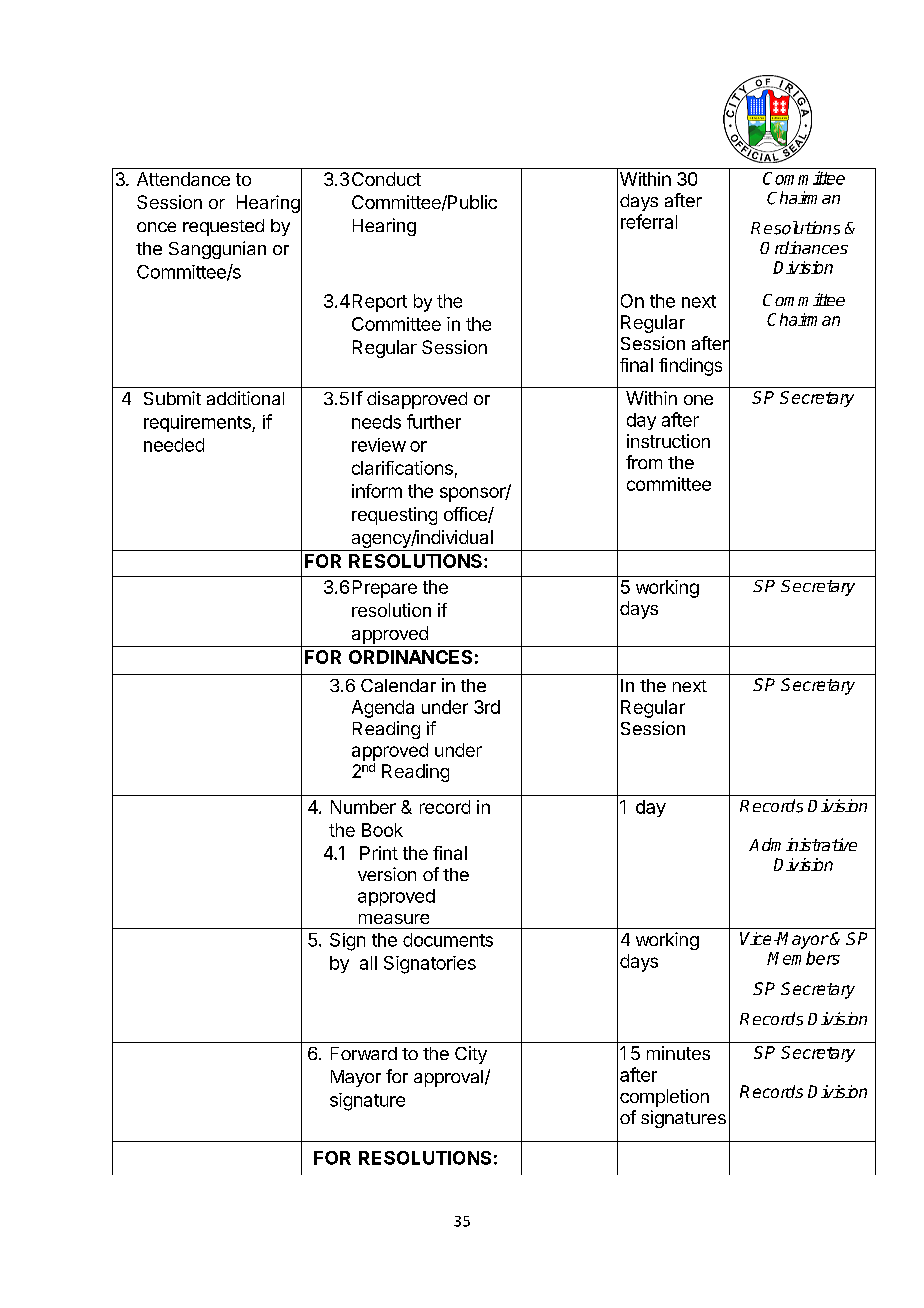 The height and width of the image is (1308, 924). What do you see at coordinates (690, 367) in the image?
I see `findings` at bounding box center [690, 367].
